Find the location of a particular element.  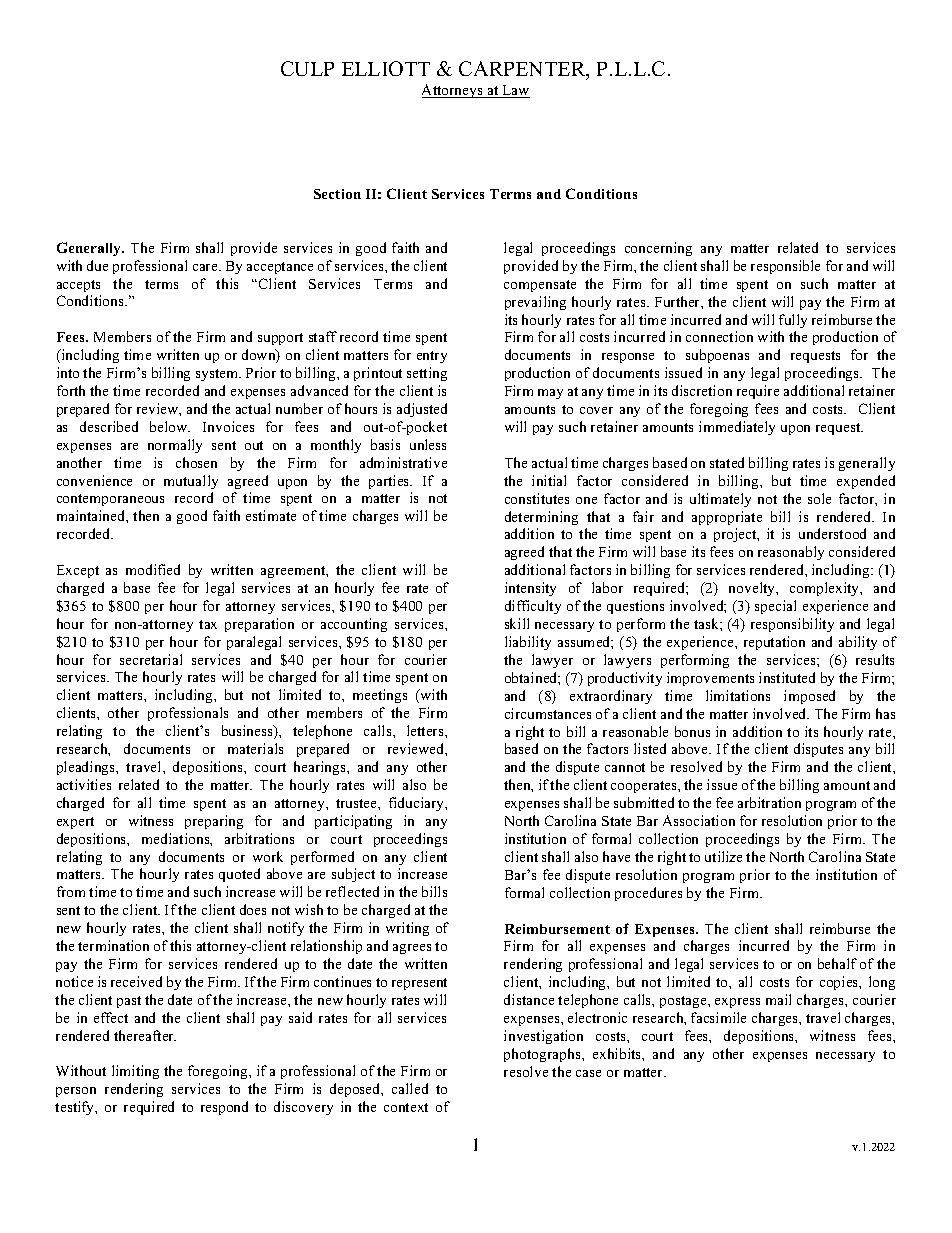

responsible is located at coordinates (785, 267).
